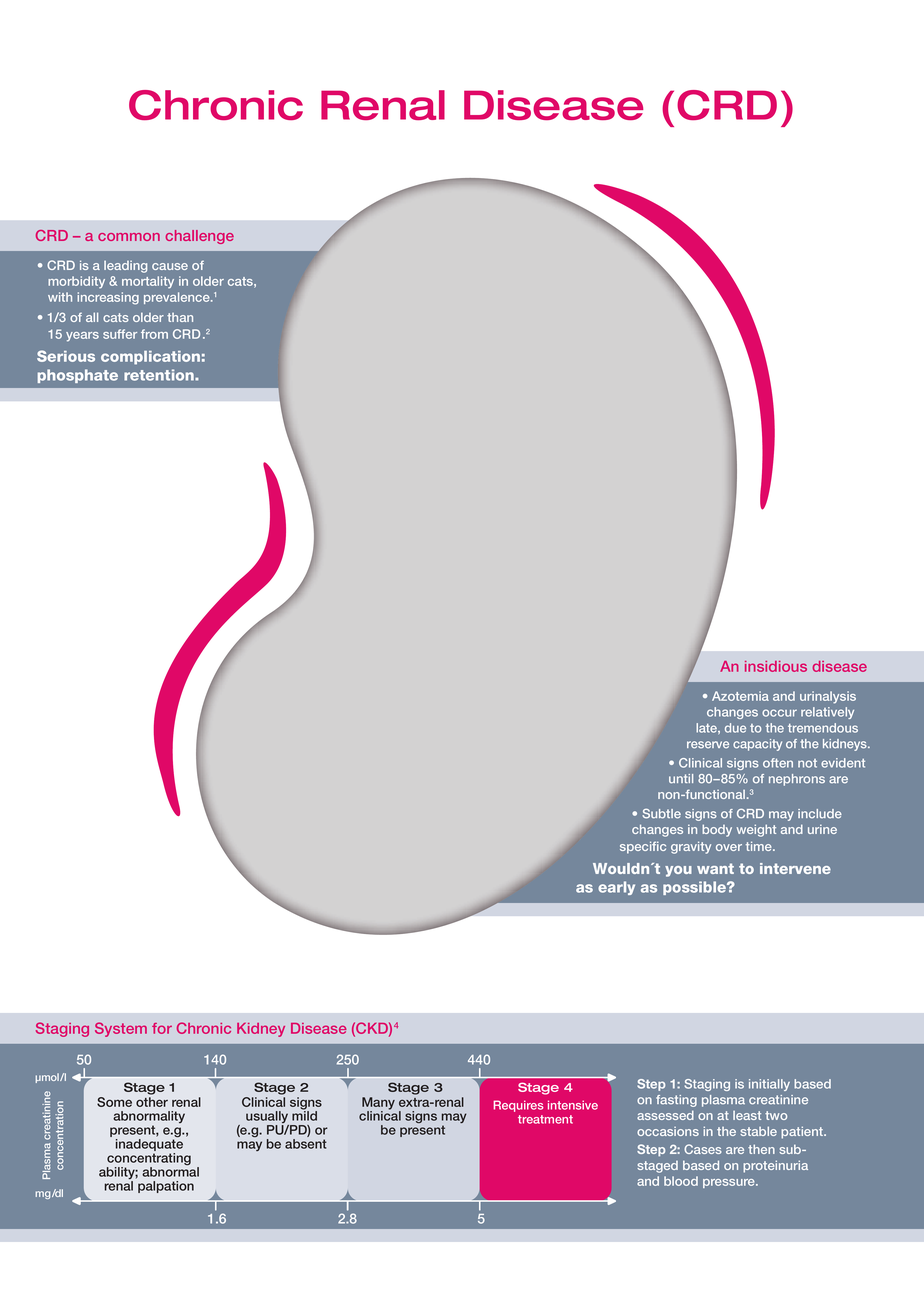  Describe the element at coordinates (180, 317) in the page. I see `than` at that location.
